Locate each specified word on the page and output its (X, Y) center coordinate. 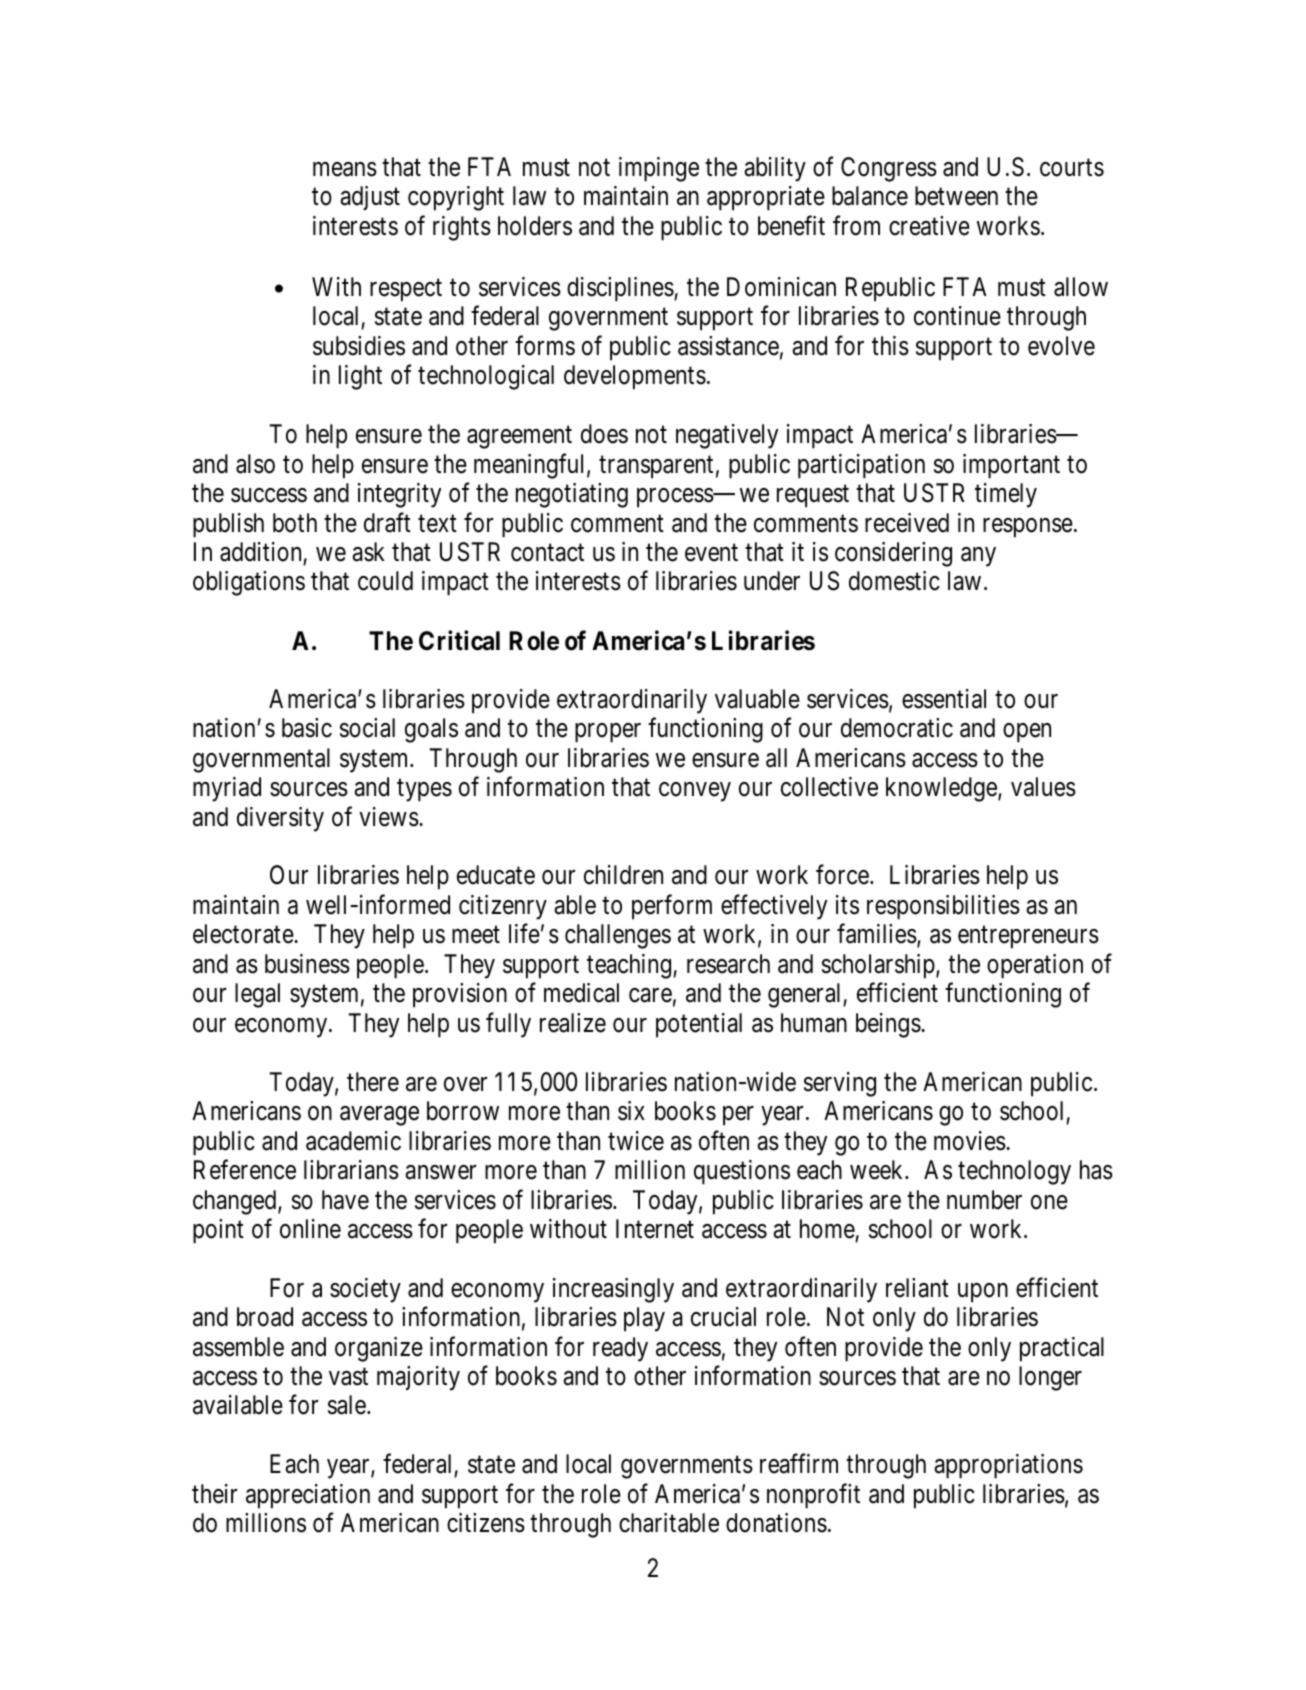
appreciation (308, 1496)
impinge (659, 169)
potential (699, 1025)
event (711, 553)
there (373, 1082)
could (385, 581)
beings (889, 1025)
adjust (370, 198)
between (956, 196)
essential (944, 699)
